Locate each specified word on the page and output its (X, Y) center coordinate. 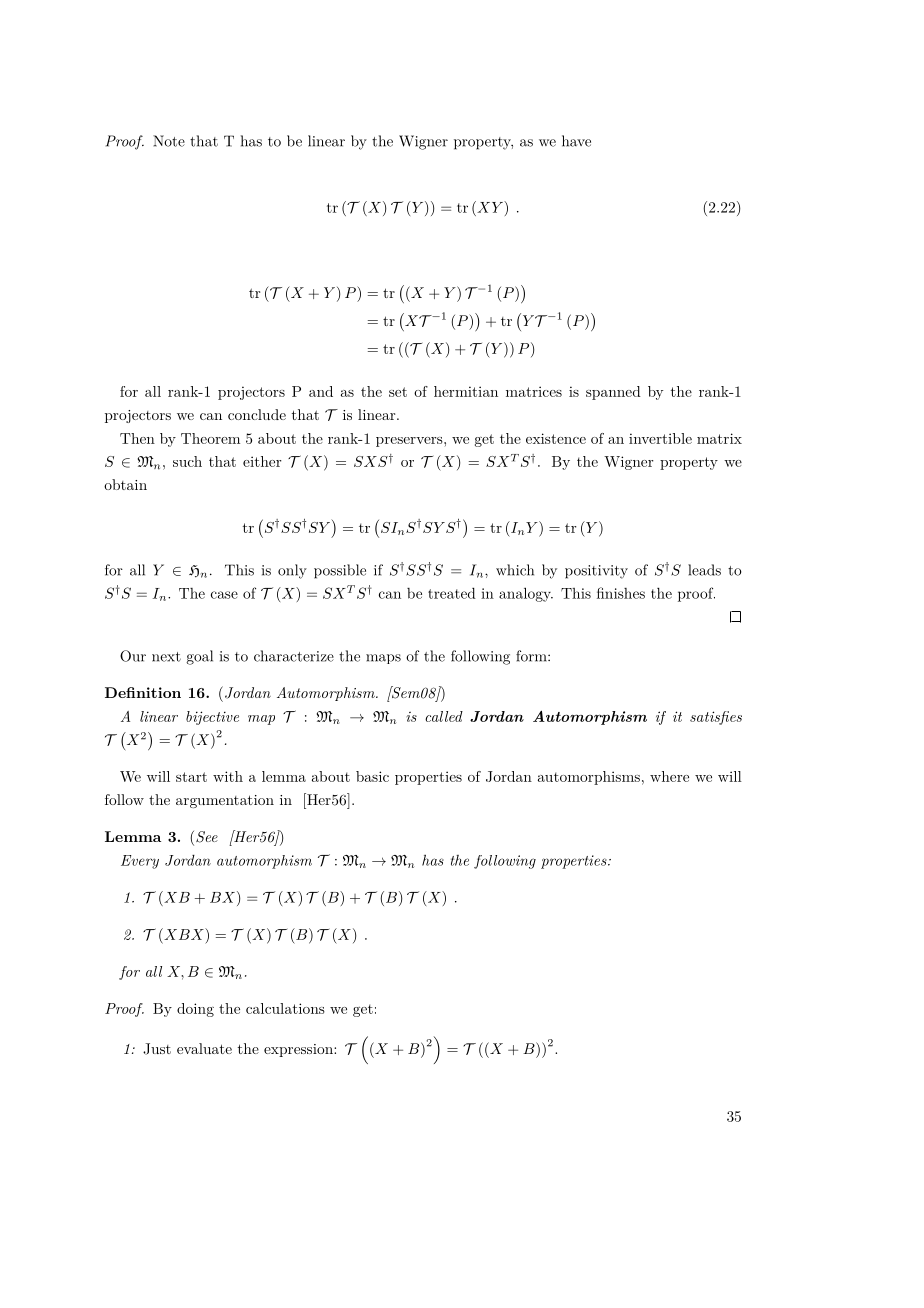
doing (195, 1010)
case (224, 595)
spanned (613, 393)
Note (169, 141)
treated (452, 593)
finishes (621, 593)
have (576, 141)
